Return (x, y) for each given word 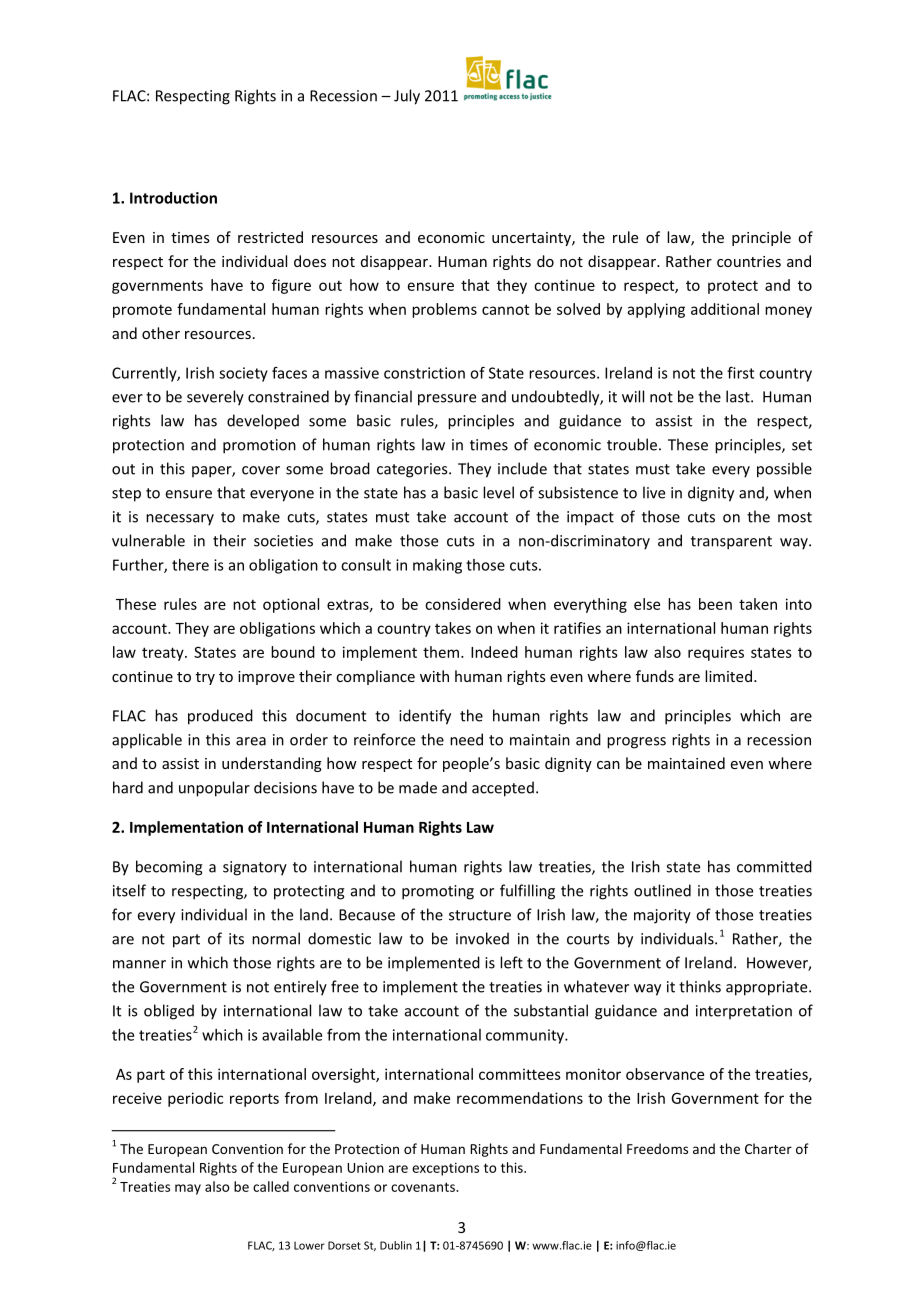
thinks (700, 986)
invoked (482, 938)
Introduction (173, 198)
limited (728, 676)
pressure (447, 400)
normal (276, 938)
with (434, 676)
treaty (164, 654)
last (739, 396)
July (407, 97)
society (243, 374)
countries (749, 261)
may (188, 1189)
